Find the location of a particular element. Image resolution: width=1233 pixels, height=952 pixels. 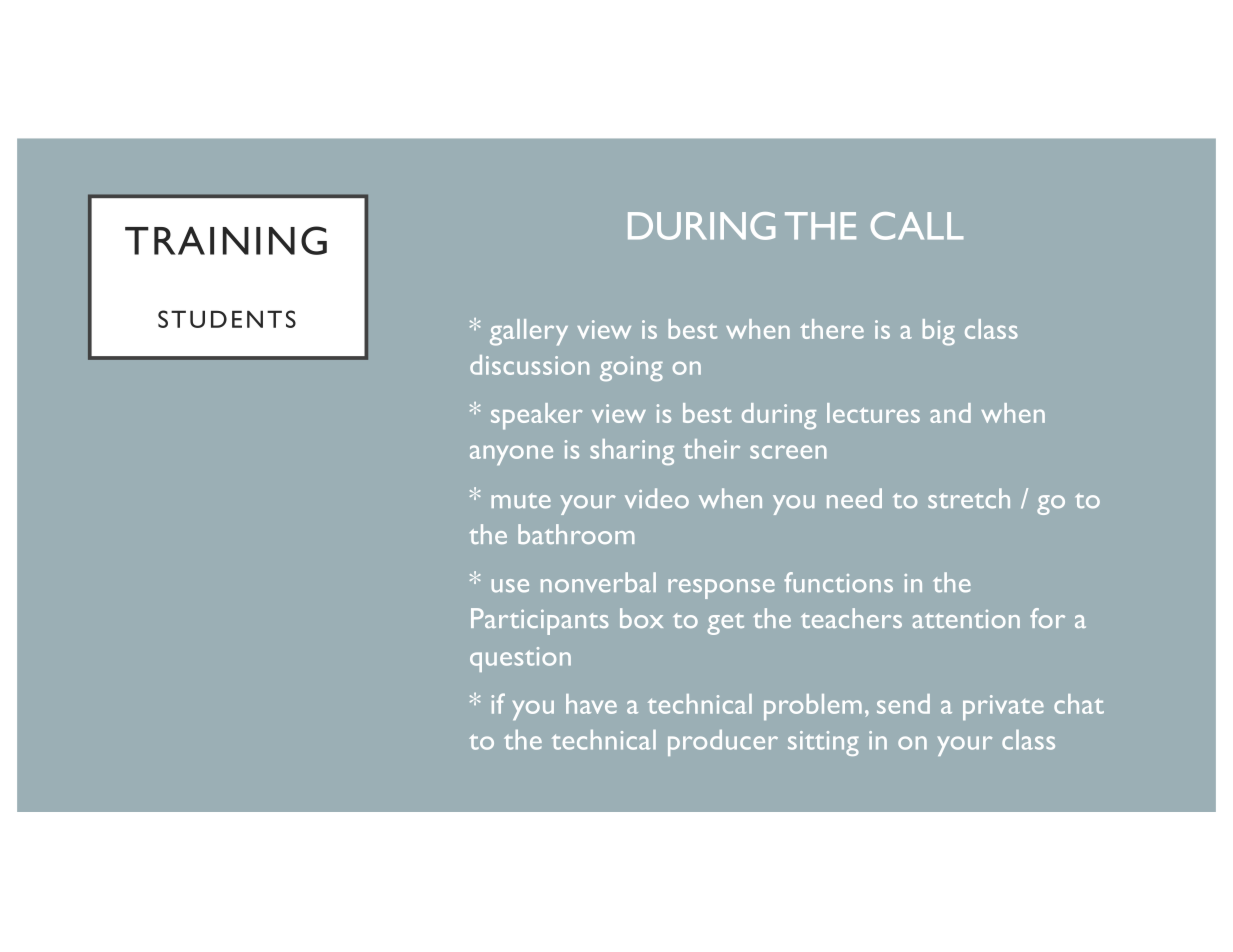

discussion is located at coordinates (529, 365).
